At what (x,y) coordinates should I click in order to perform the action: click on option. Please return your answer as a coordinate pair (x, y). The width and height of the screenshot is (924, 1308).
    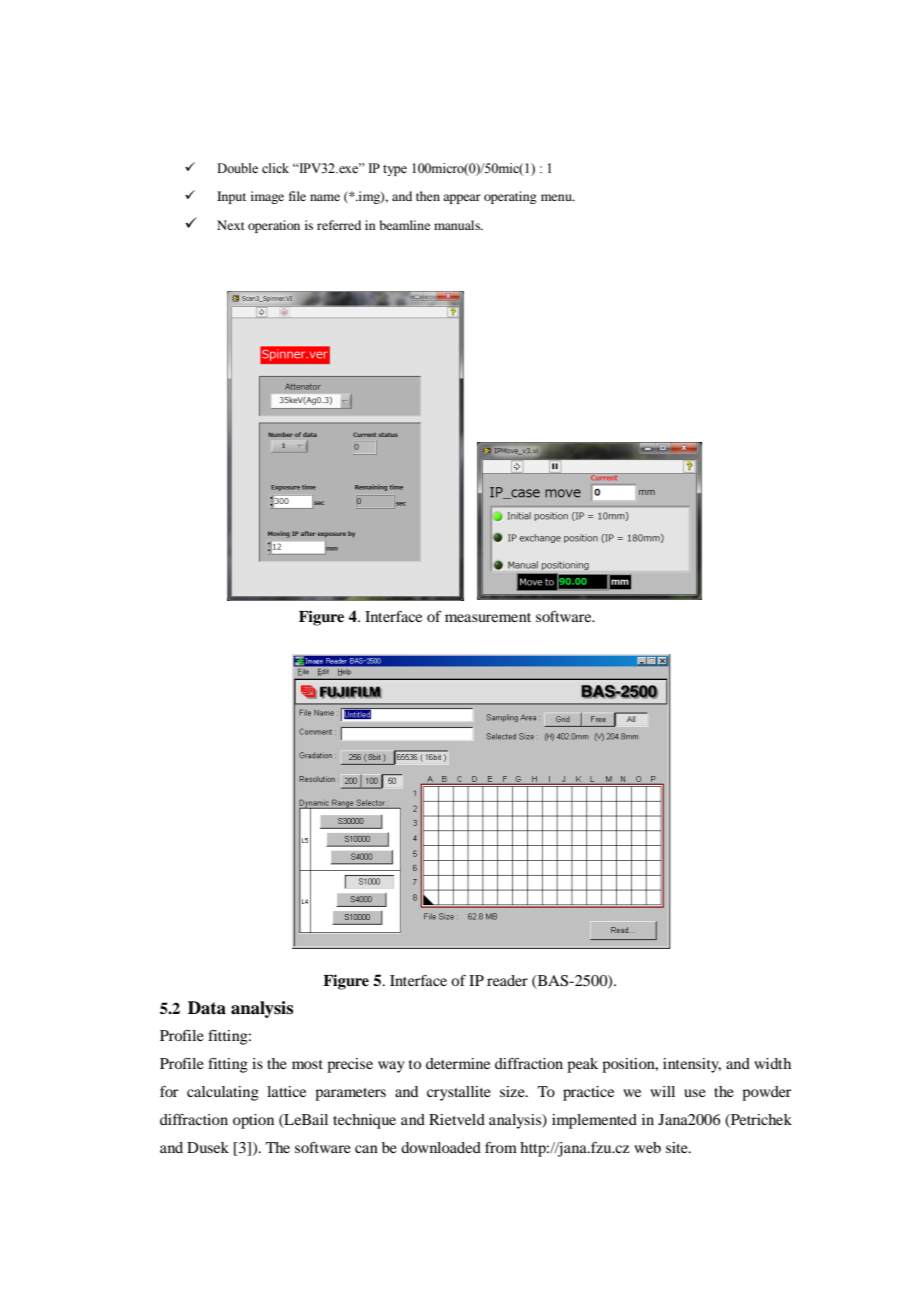
    Looking at the image, I should click on (253, 1121).
